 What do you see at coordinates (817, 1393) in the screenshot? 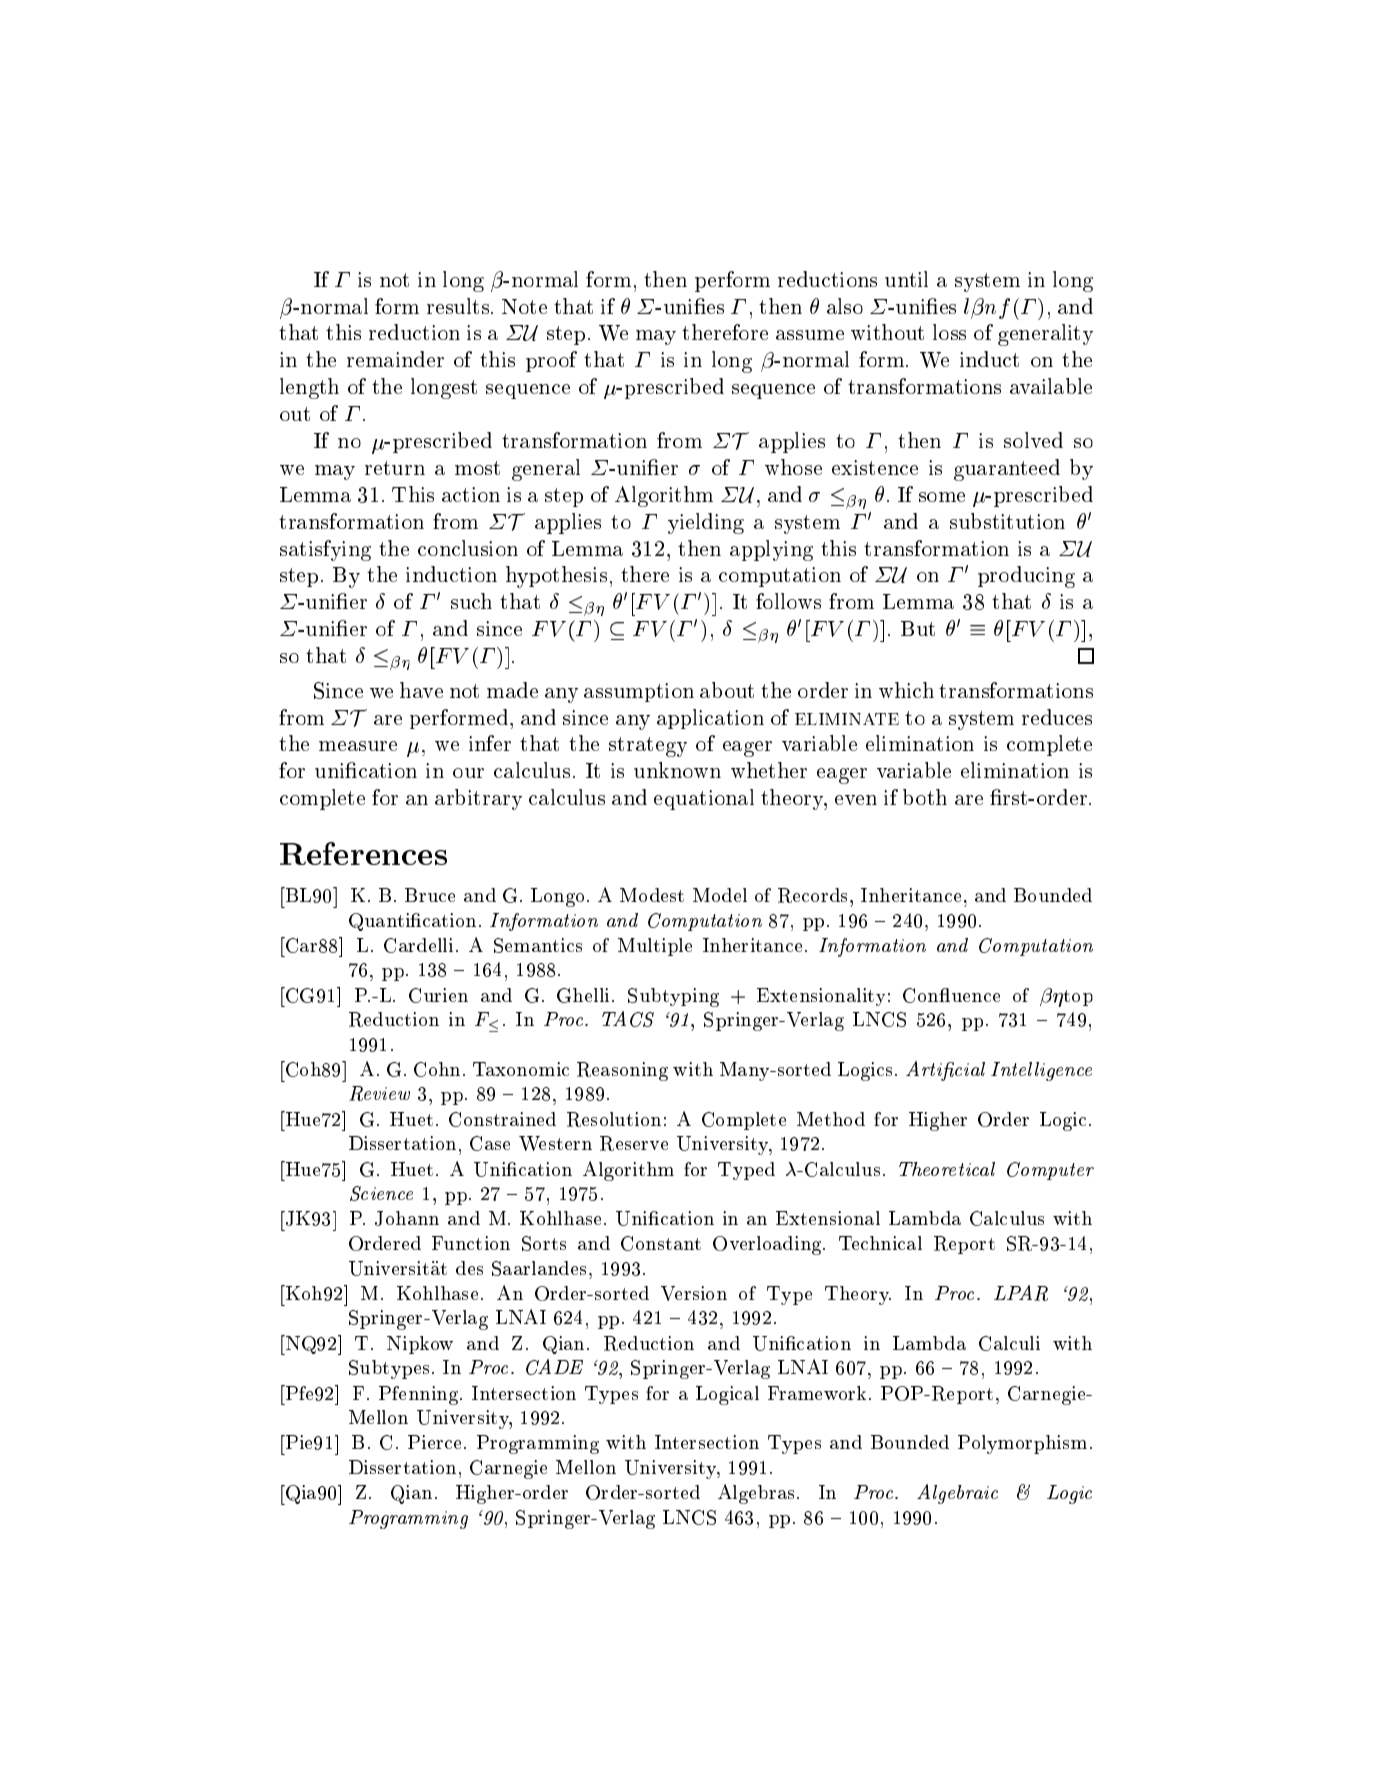
I see `Framework` at bounding box center [817, 1393].
